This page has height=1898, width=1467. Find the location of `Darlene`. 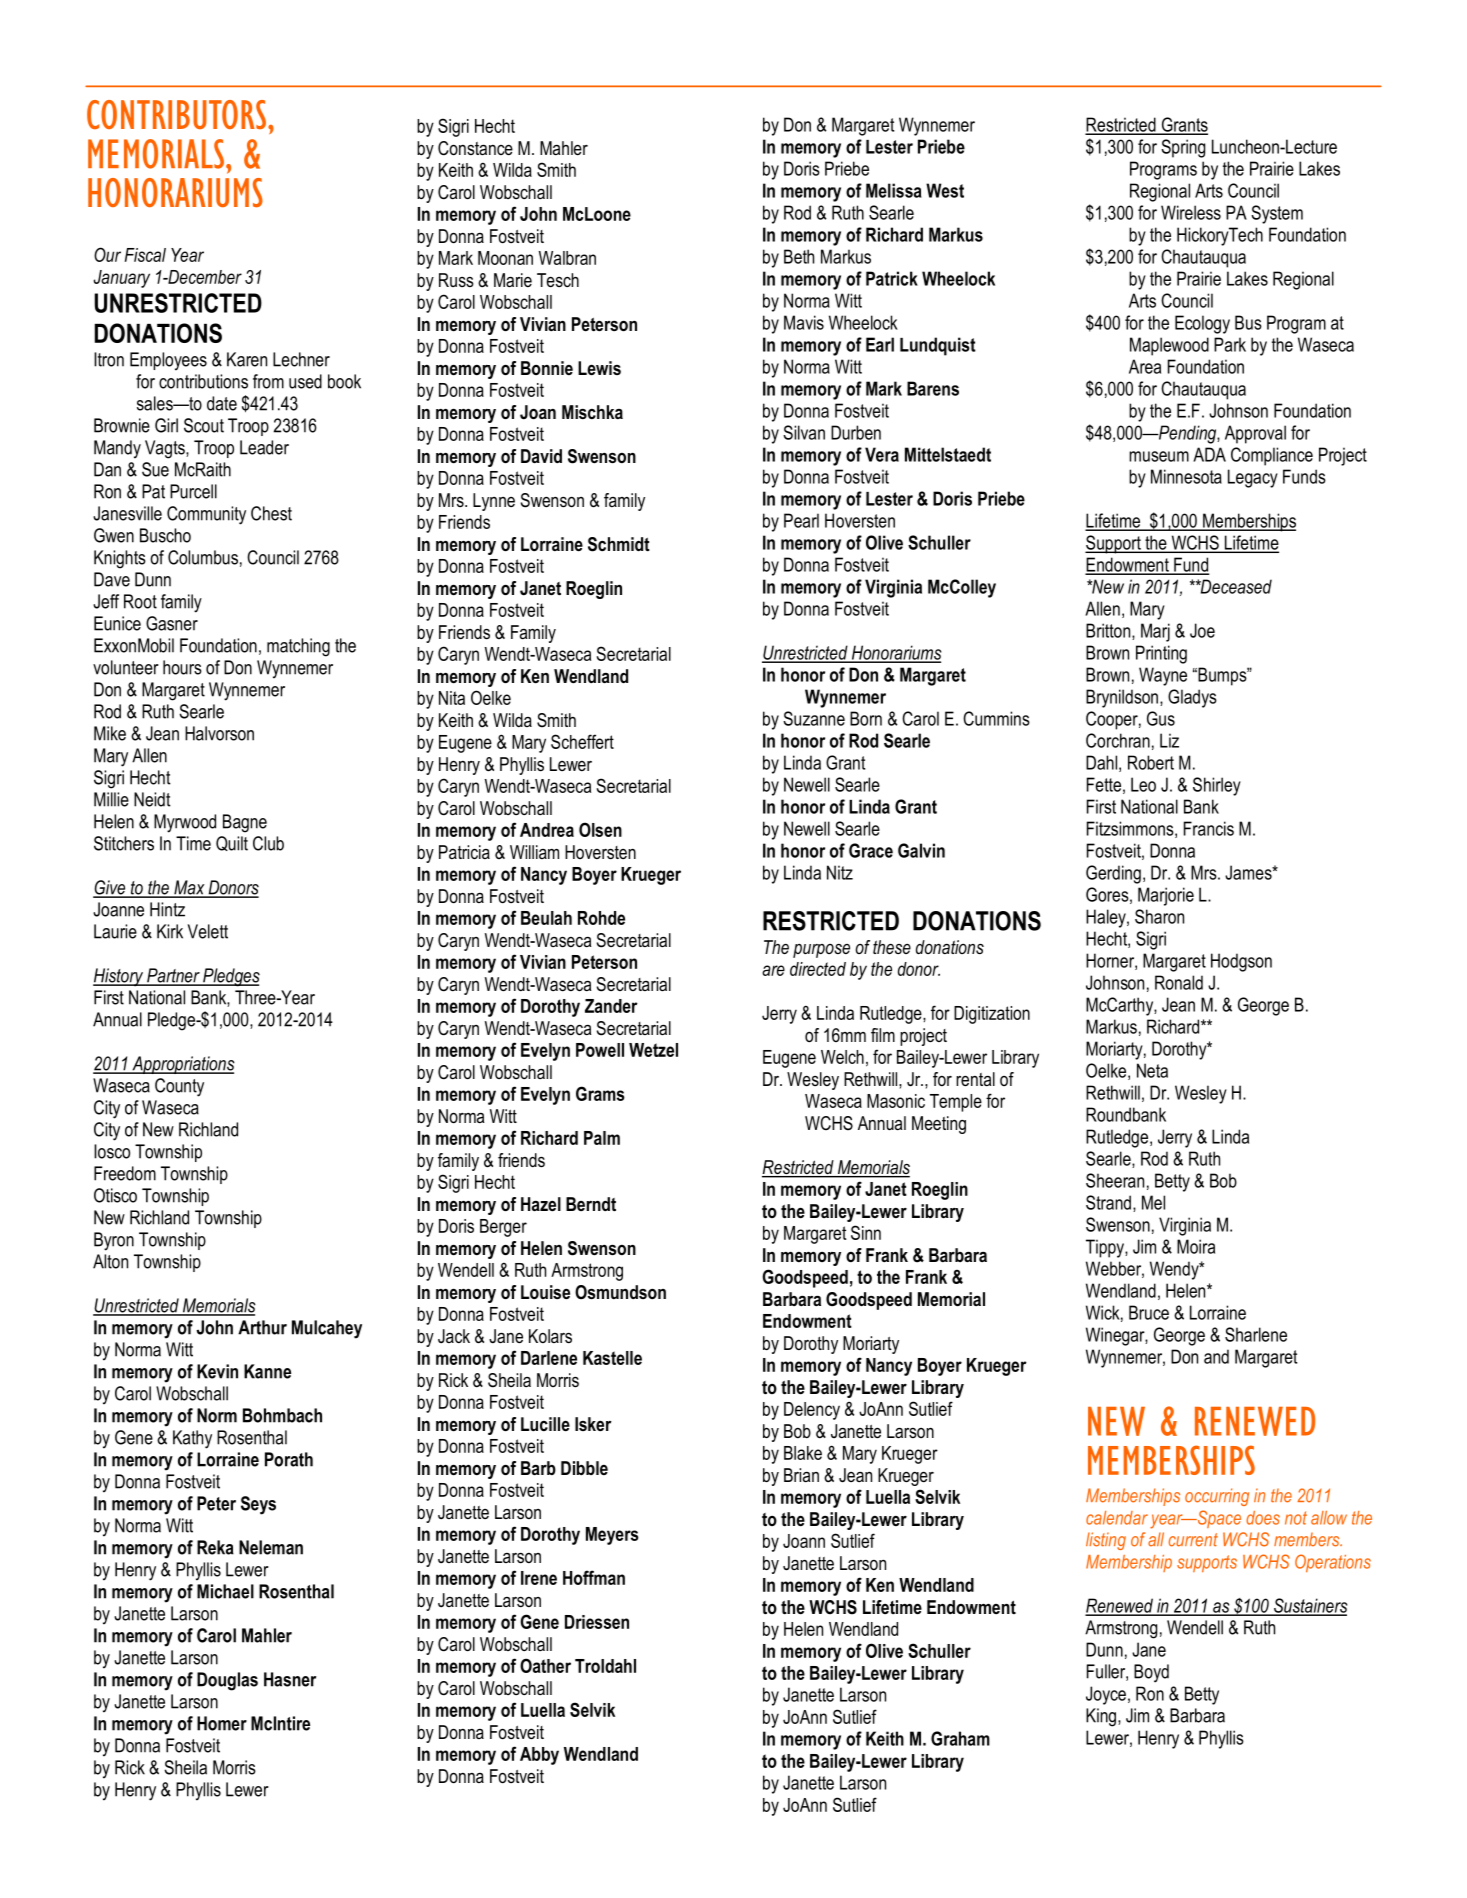

Darlene is located at coordinates (549, 1358).
